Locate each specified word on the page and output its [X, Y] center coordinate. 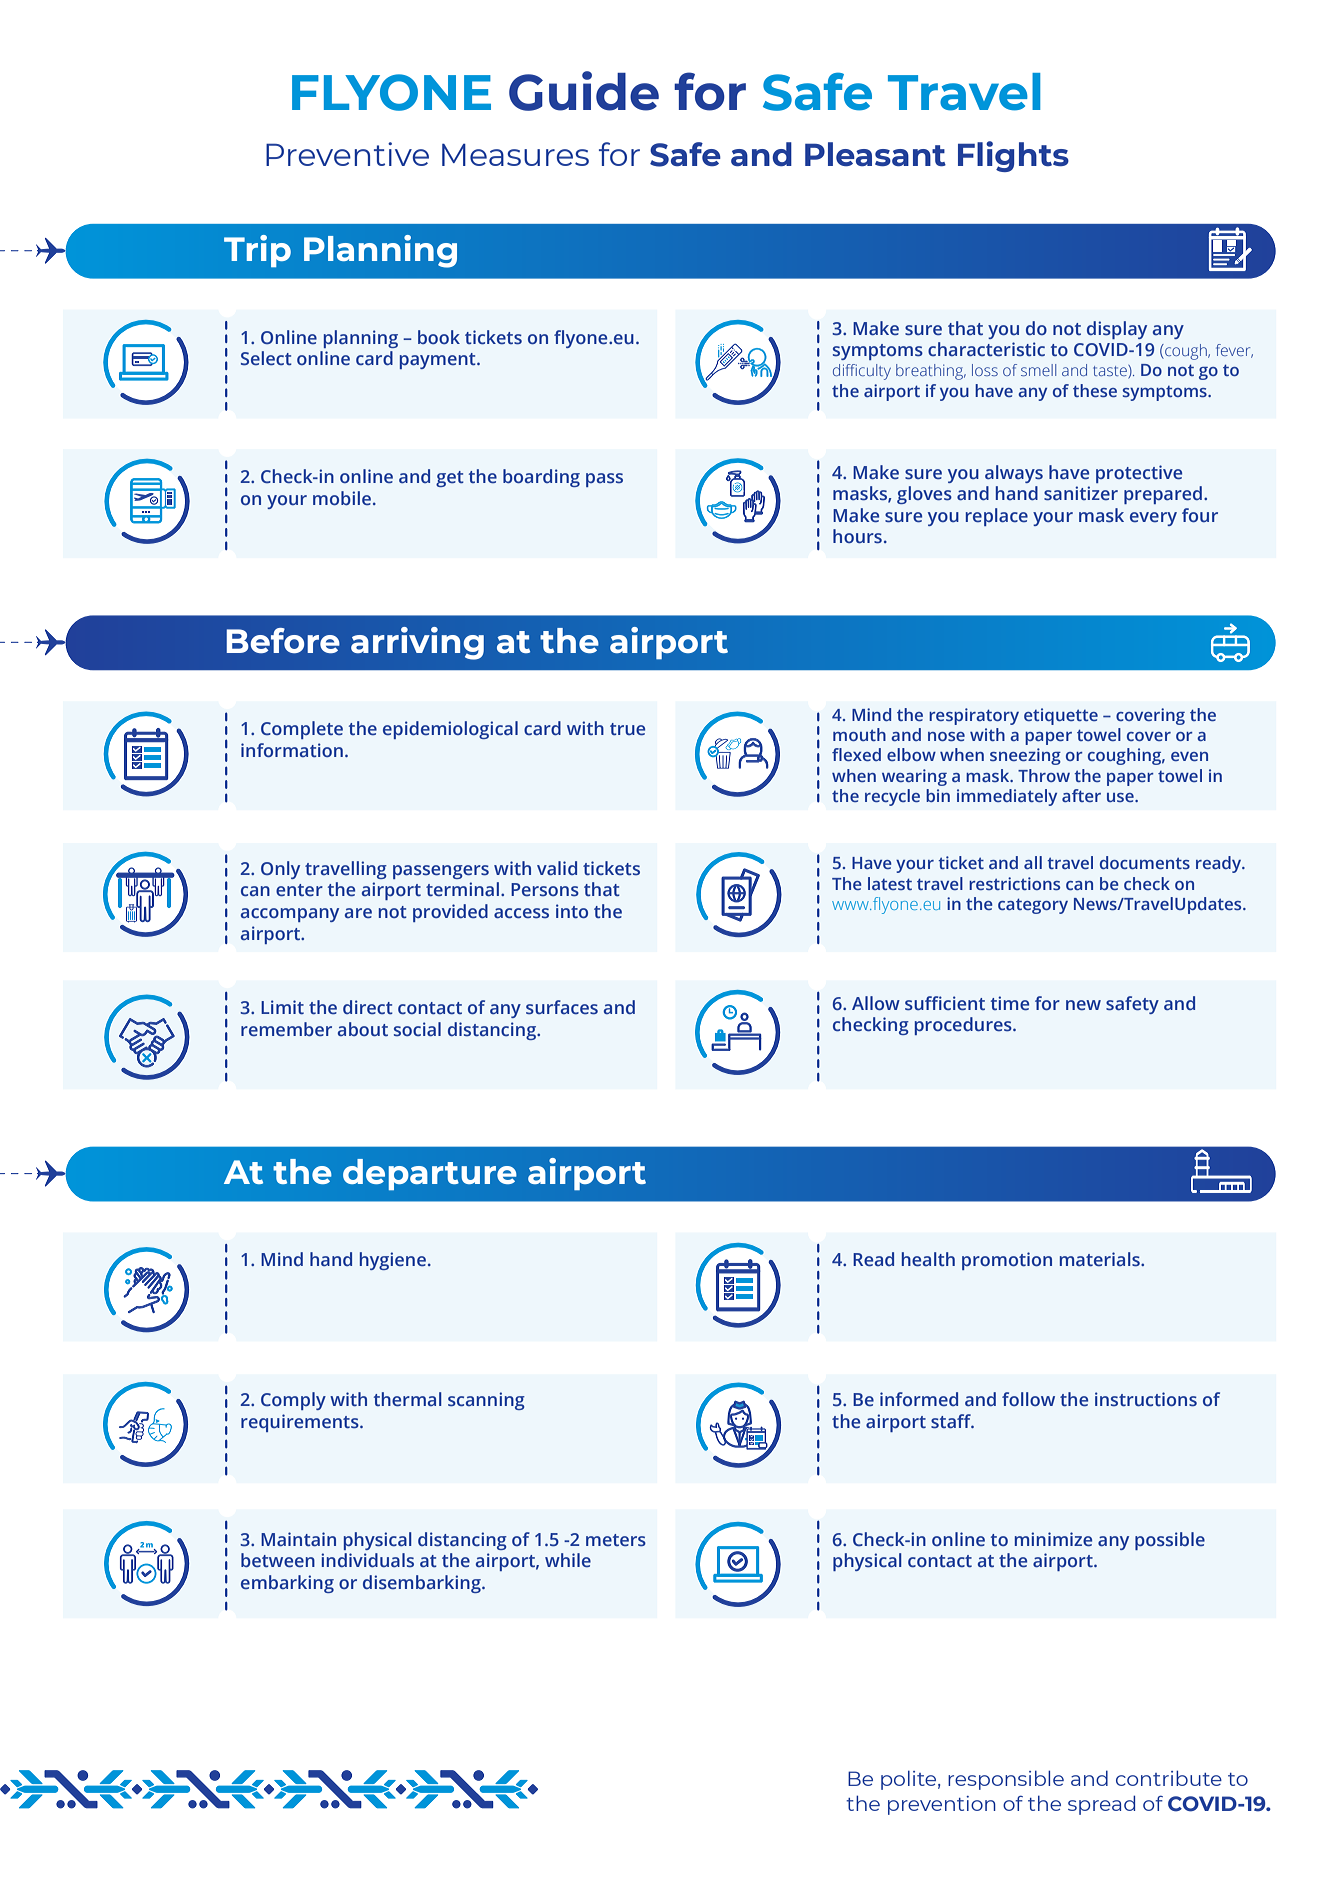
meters [616, 1540]
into [572, 911]
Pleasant [875, 154]
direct [368, 1007]
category [1033, 906]
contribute [1169, 1778]
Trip [257, 251]
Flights [1013, 156]
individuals [367, 1560]
